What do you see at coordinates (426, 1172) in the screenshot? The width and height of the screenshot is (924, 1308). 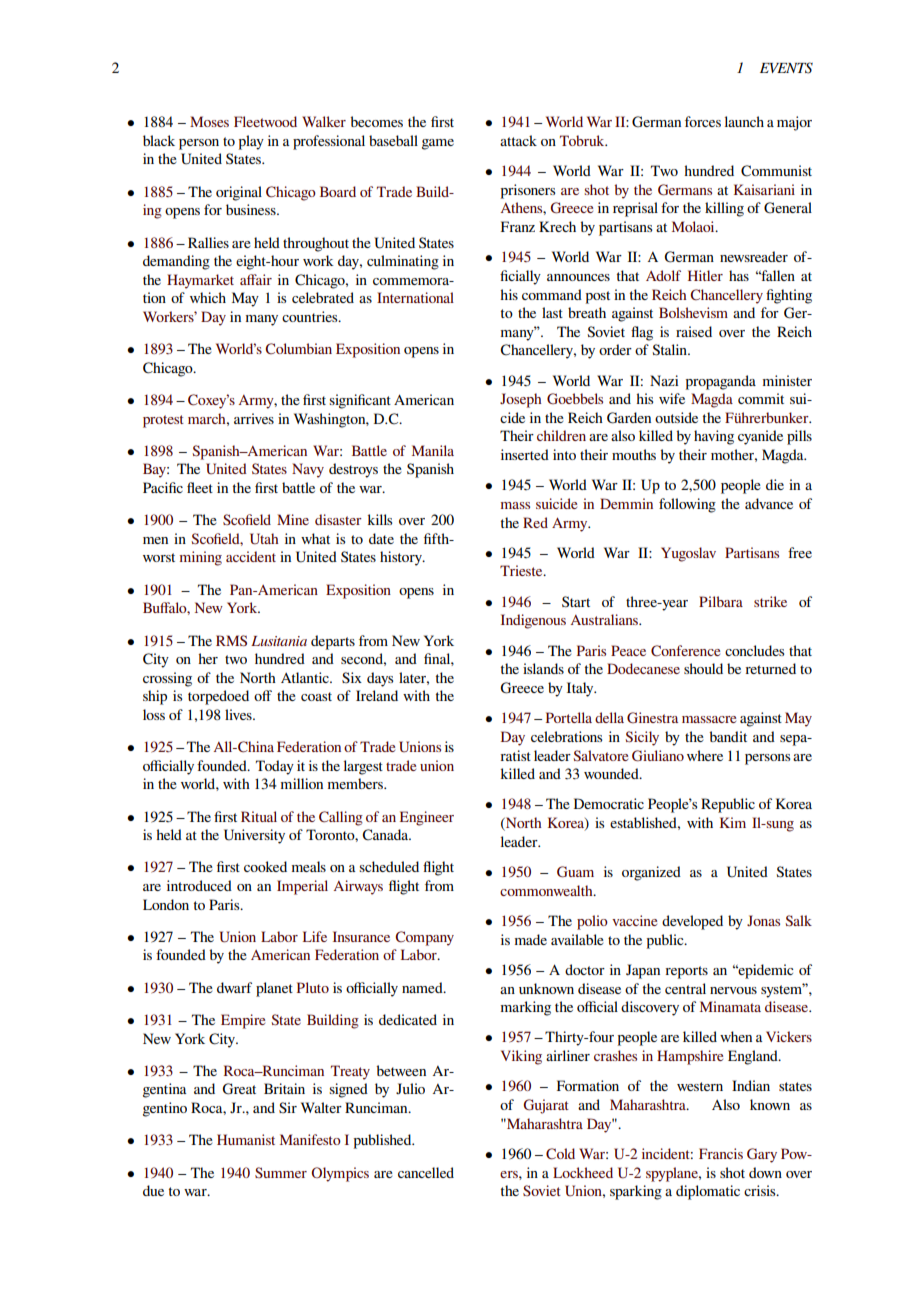 I see `cancelled` at bounding box center [426, 1172].
